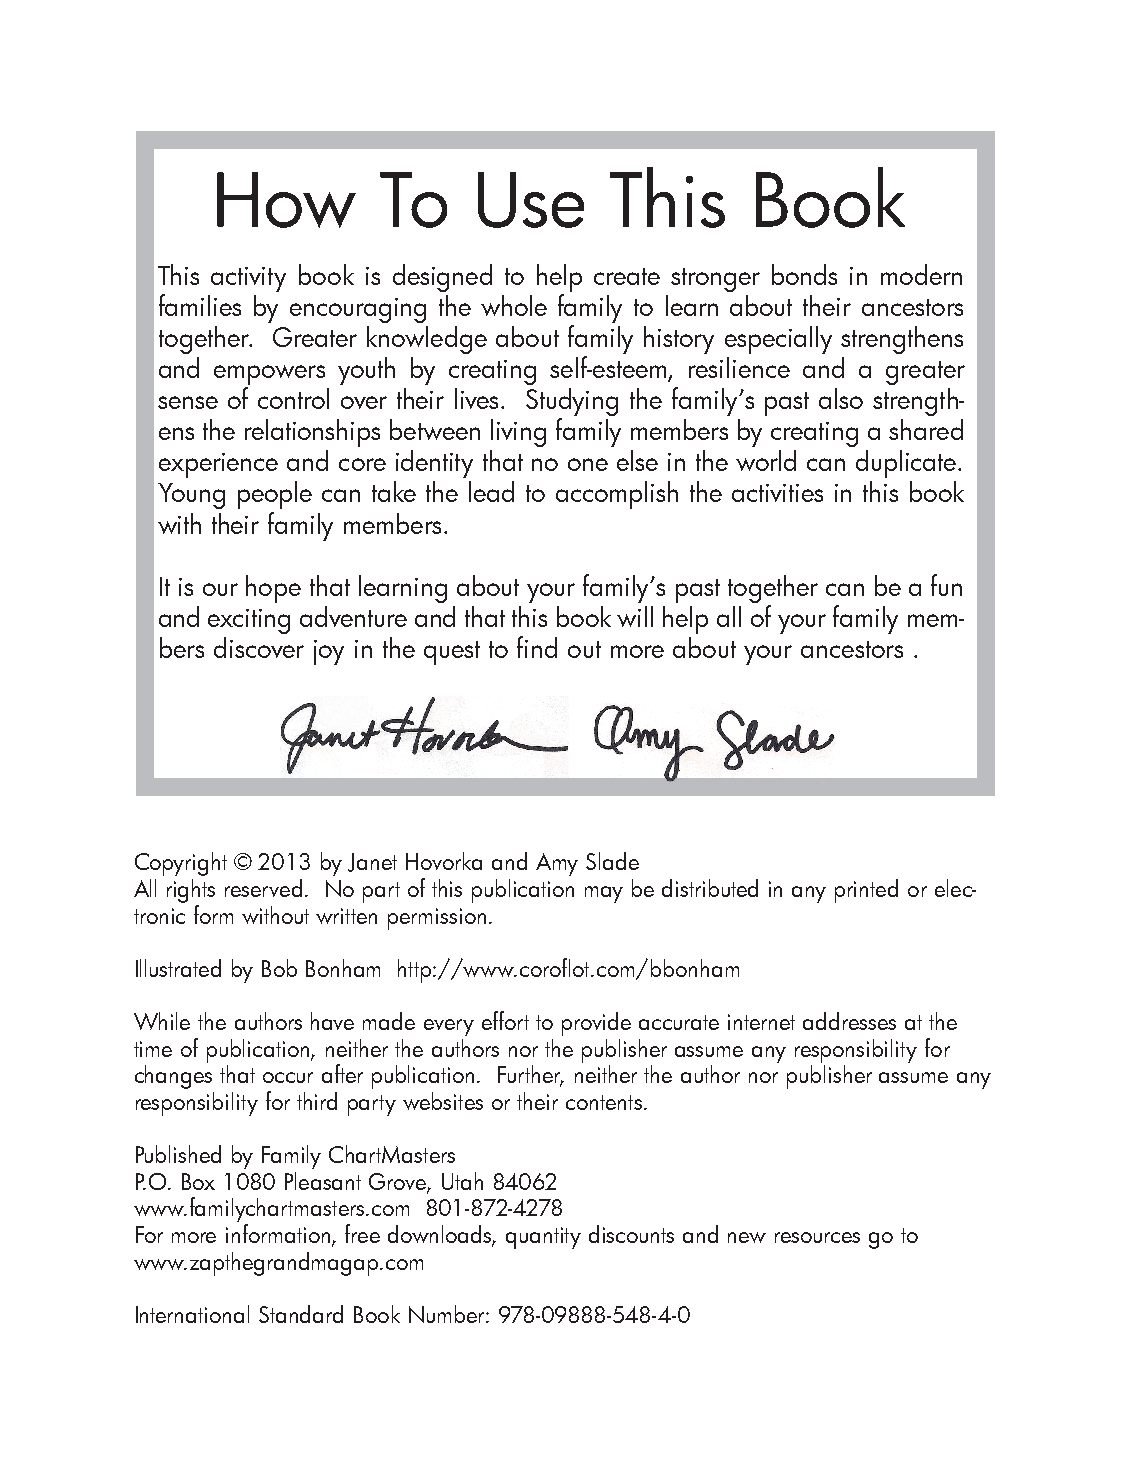 Image resolution: width=1131 pixels, height=1464 pixels. I want to click on How, so click(286, 200).
